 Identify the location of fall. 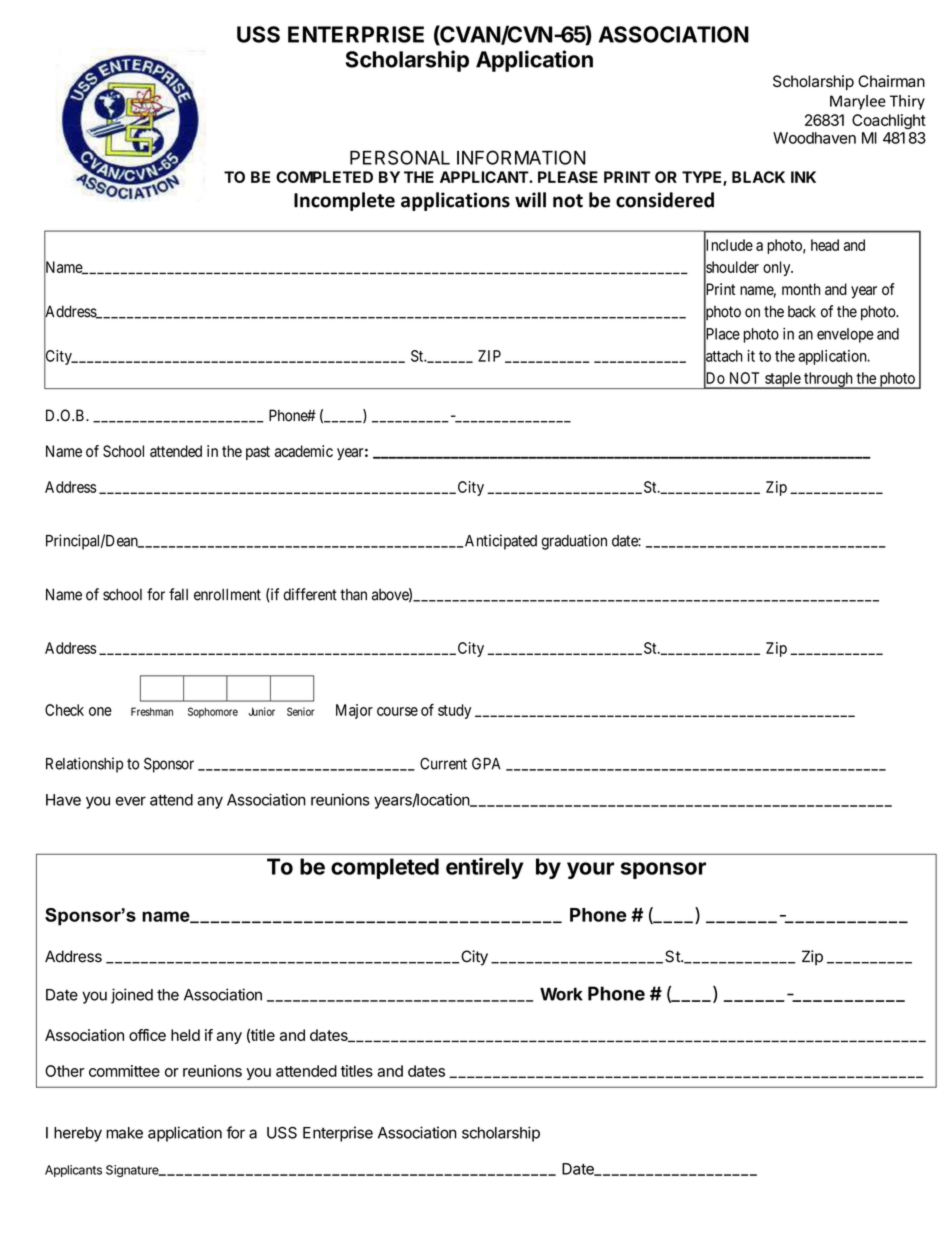
(178, 594).
